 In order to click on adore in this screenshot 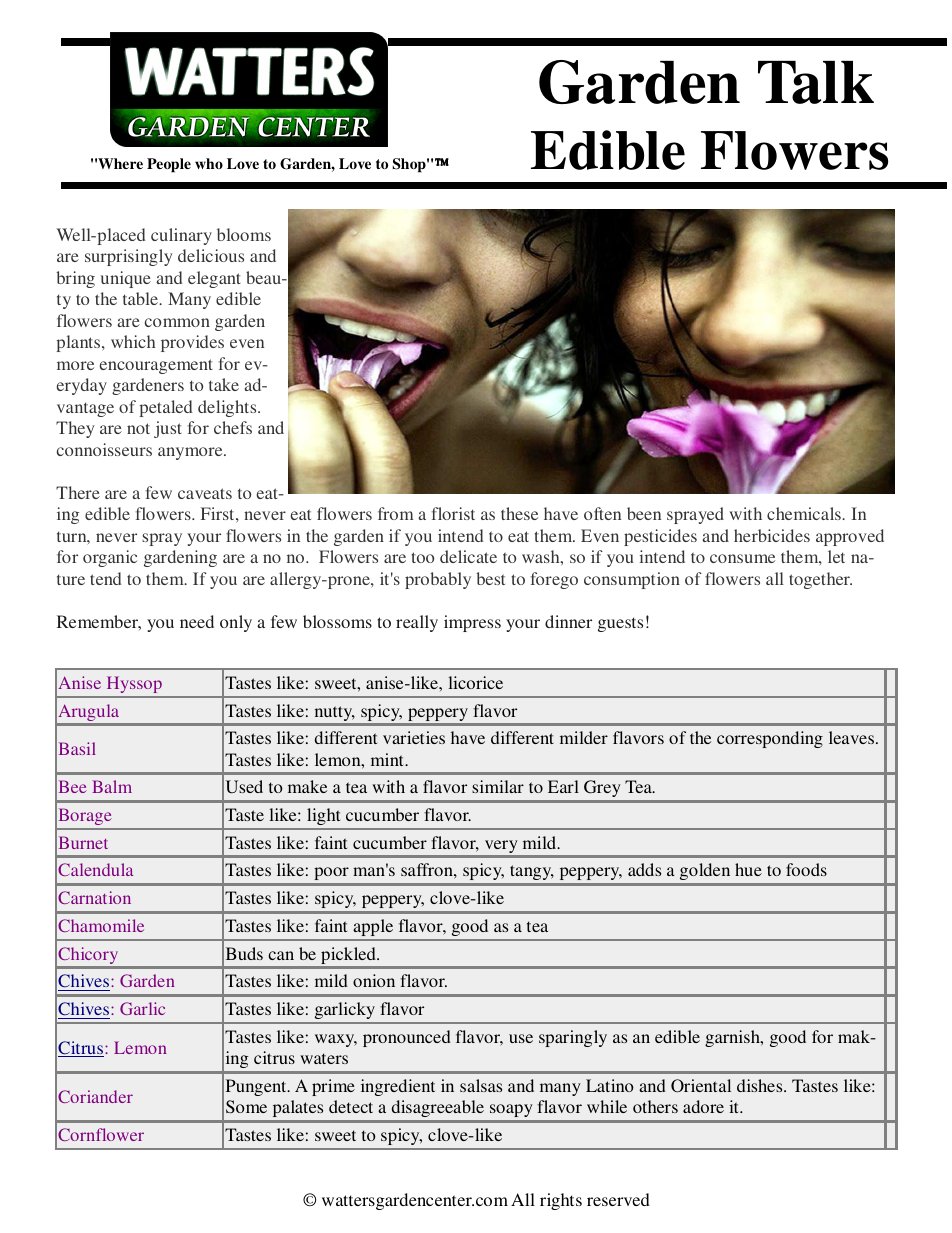, I will do `click(703, 1106)`.
